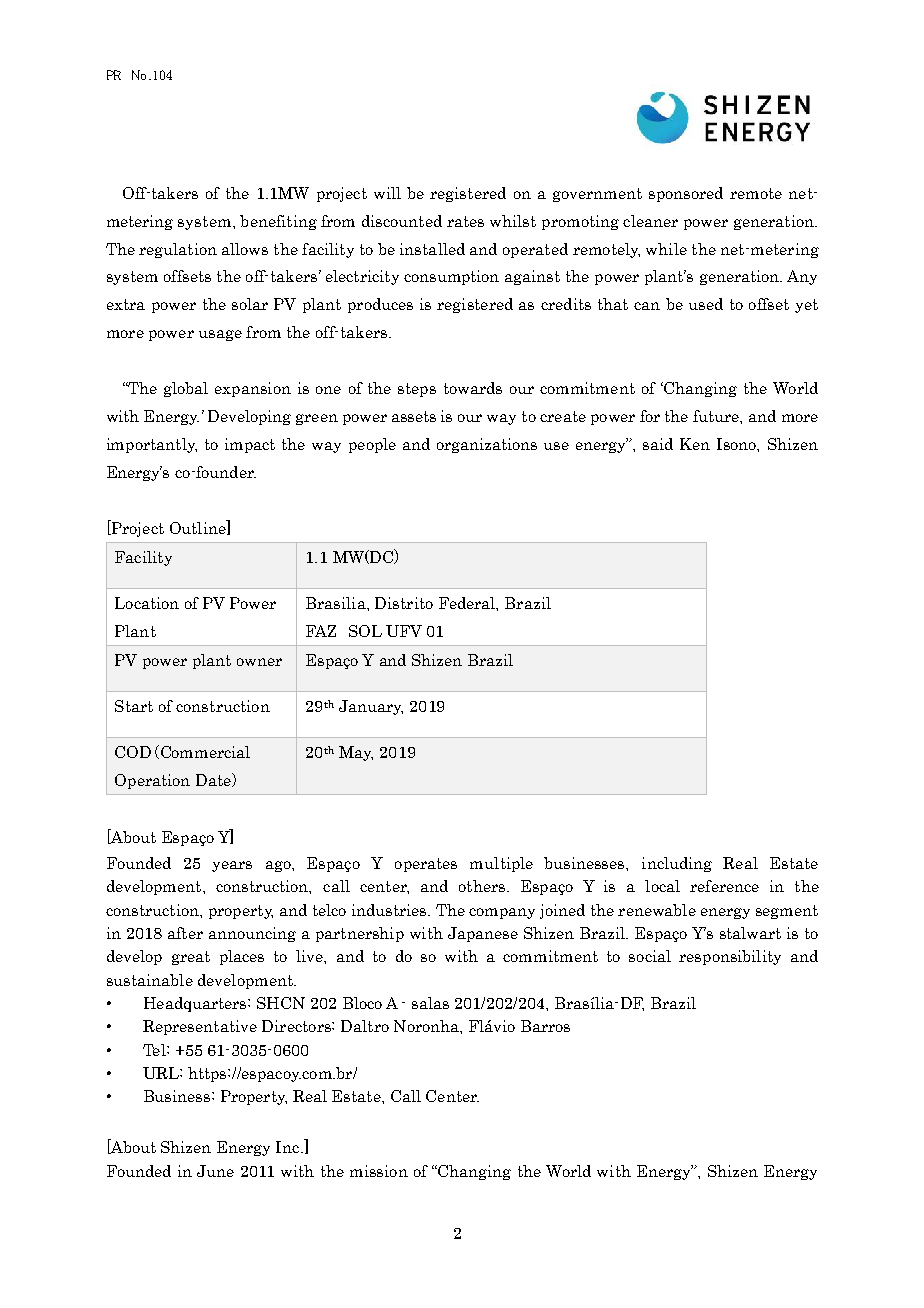 The width and height of the page is (924, 1308). Describe the element at coordinates (185, 933) in the page. I see `after` at that location.
